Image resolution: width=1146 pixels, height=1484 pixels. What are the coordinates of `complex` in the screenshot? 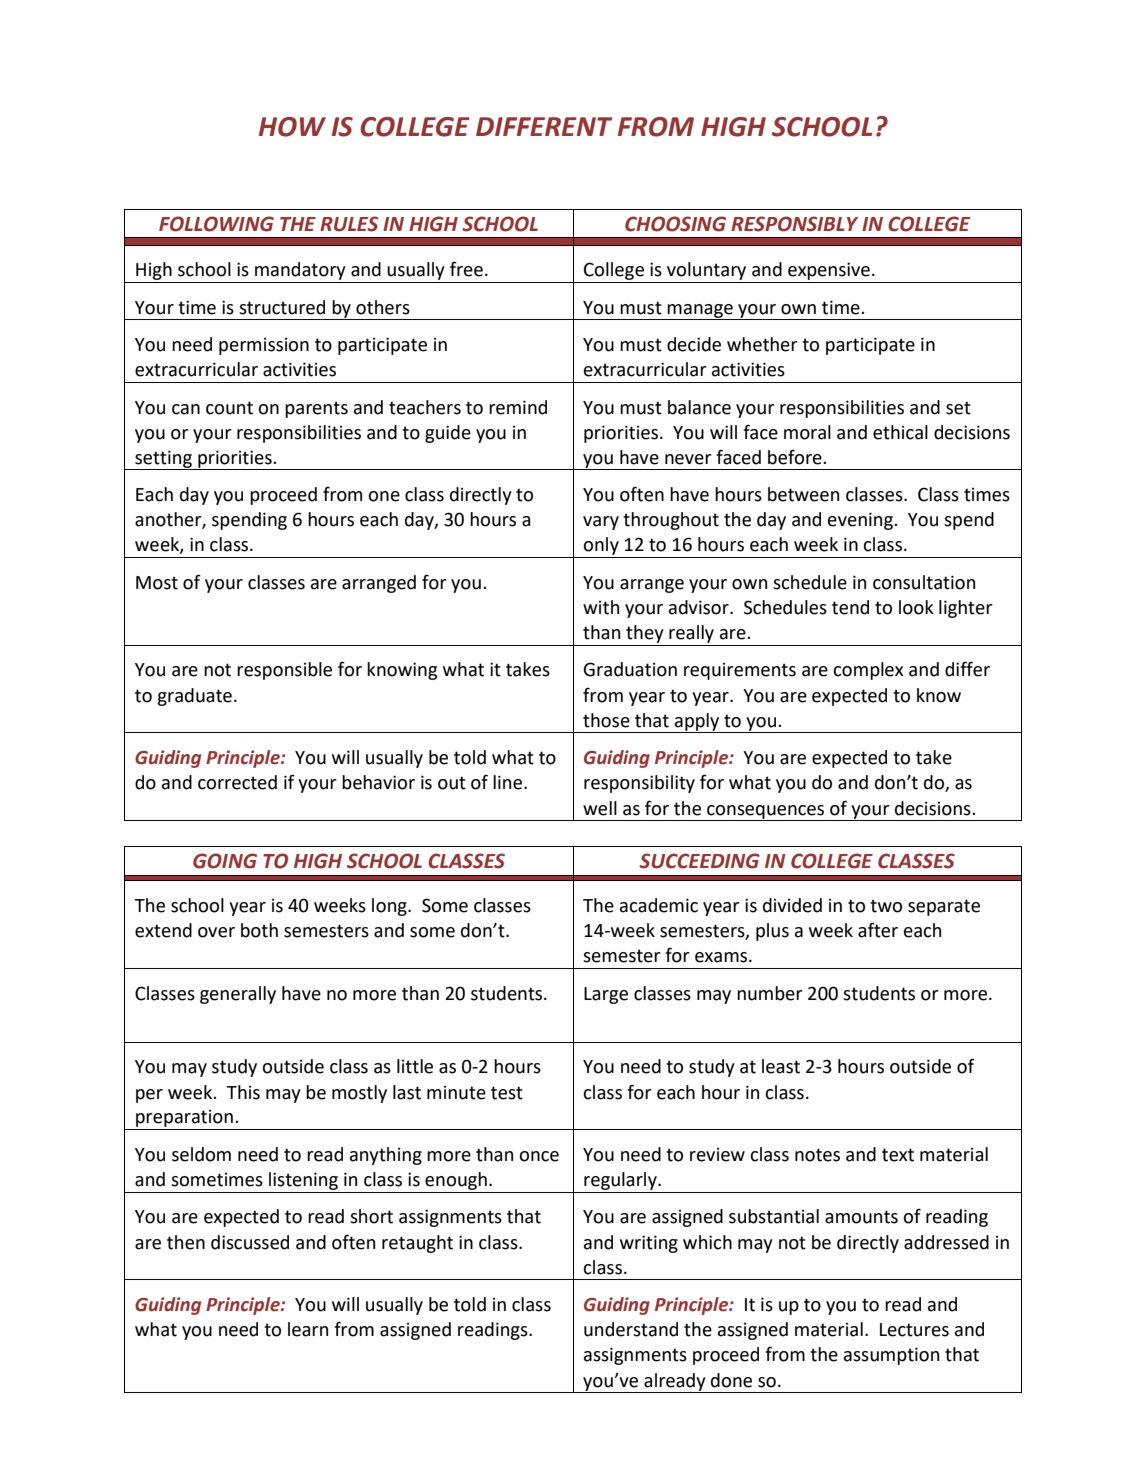 It's located at (868, 671).
